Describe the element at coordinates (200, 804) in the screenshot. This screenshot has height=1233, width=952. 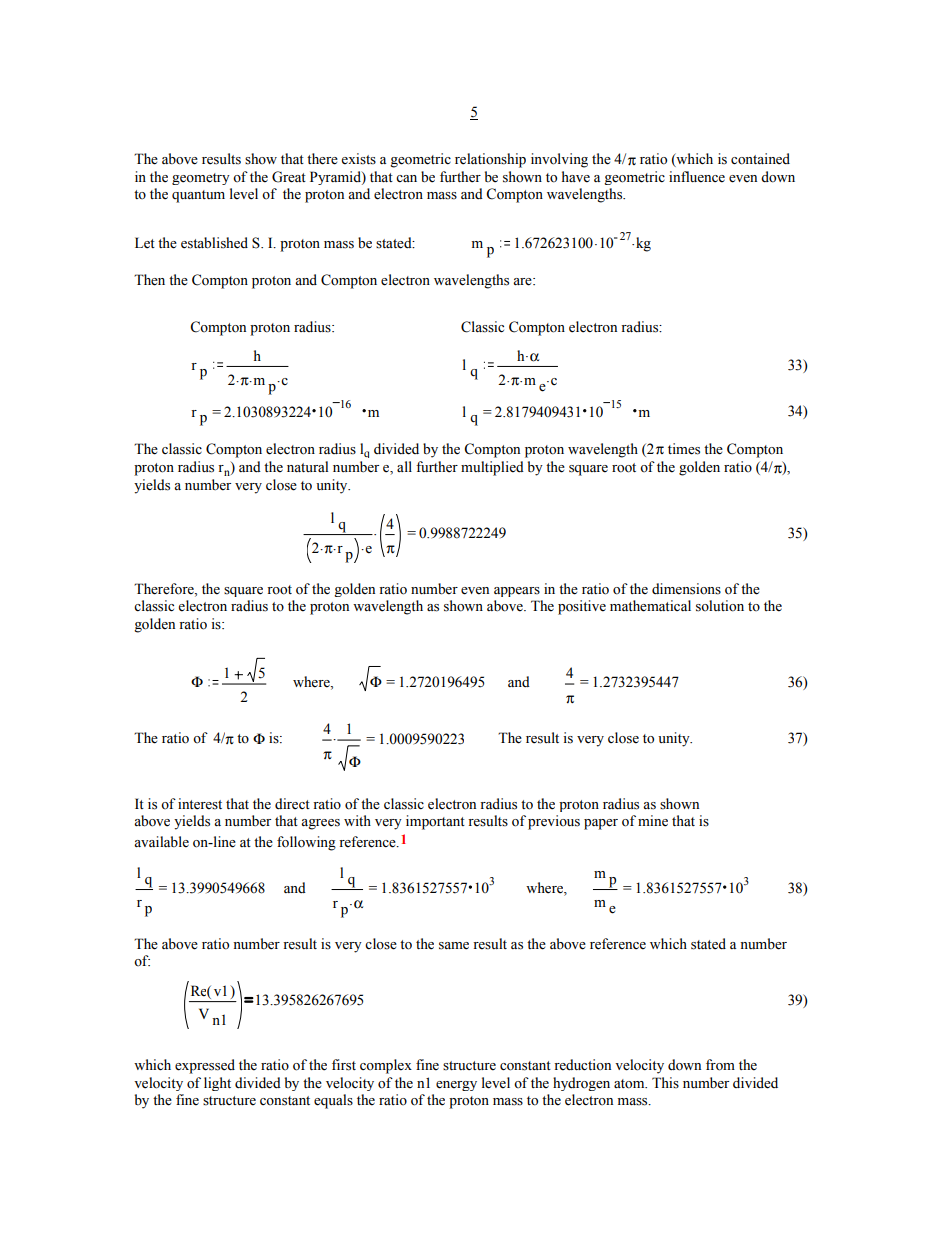
I see `interest` at that location.
